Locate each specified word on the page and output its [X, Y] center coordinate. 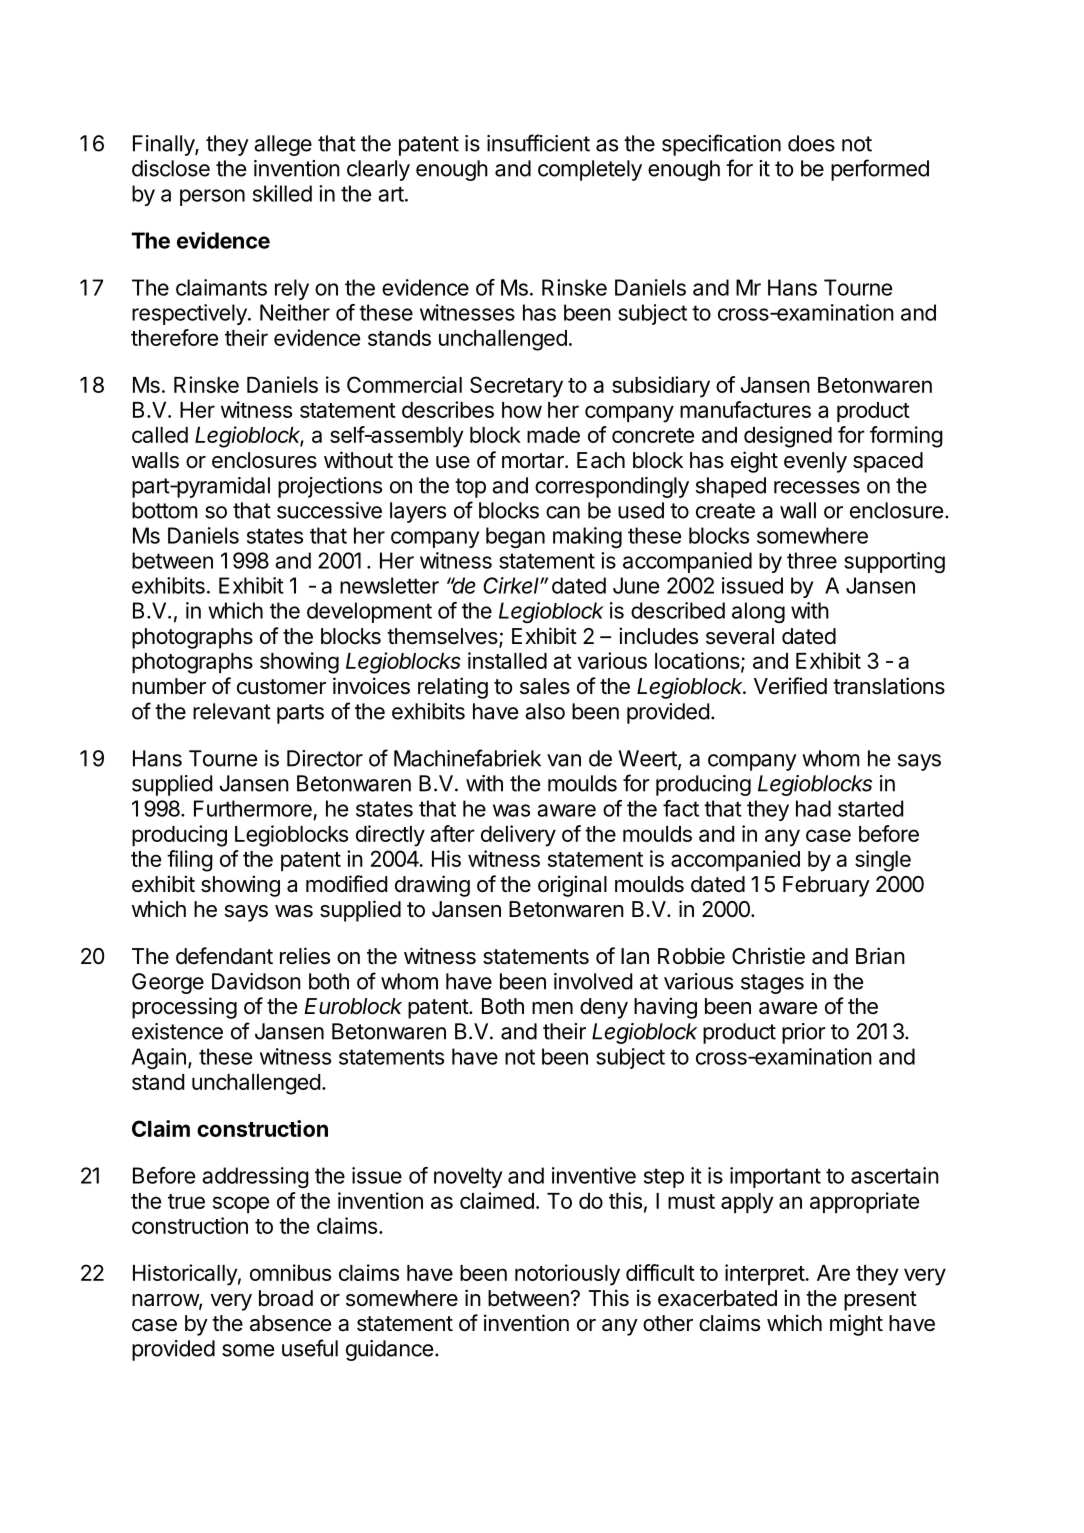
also [545, 711]
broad [286, 1298]
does [811, 143]
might [856, 1325]
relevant [232, 711]
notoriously [567, 1275]
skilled [282, 193]
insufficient [538, 143]
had [813, 808]
